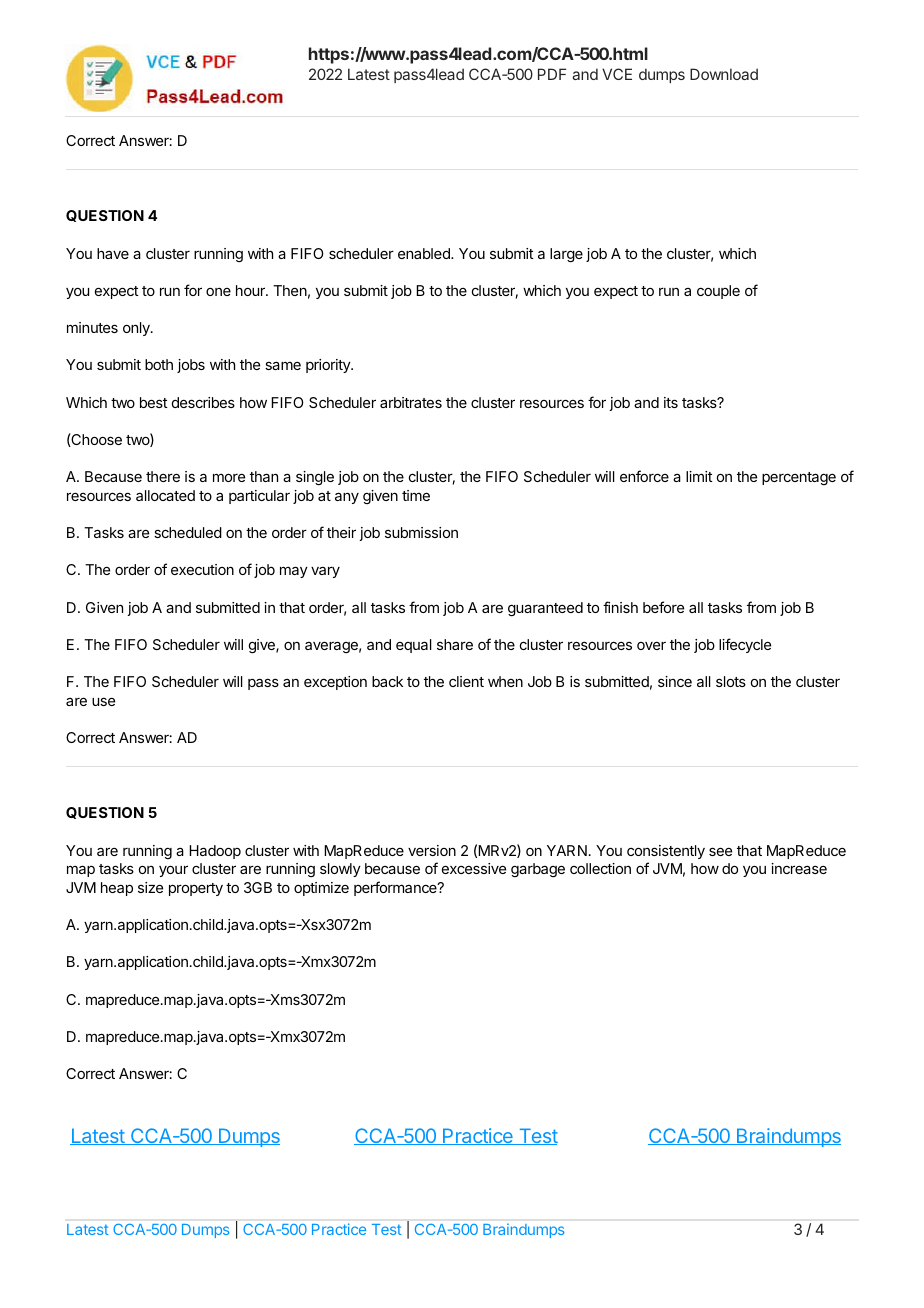  I want to click on there, so click(163, 476).
